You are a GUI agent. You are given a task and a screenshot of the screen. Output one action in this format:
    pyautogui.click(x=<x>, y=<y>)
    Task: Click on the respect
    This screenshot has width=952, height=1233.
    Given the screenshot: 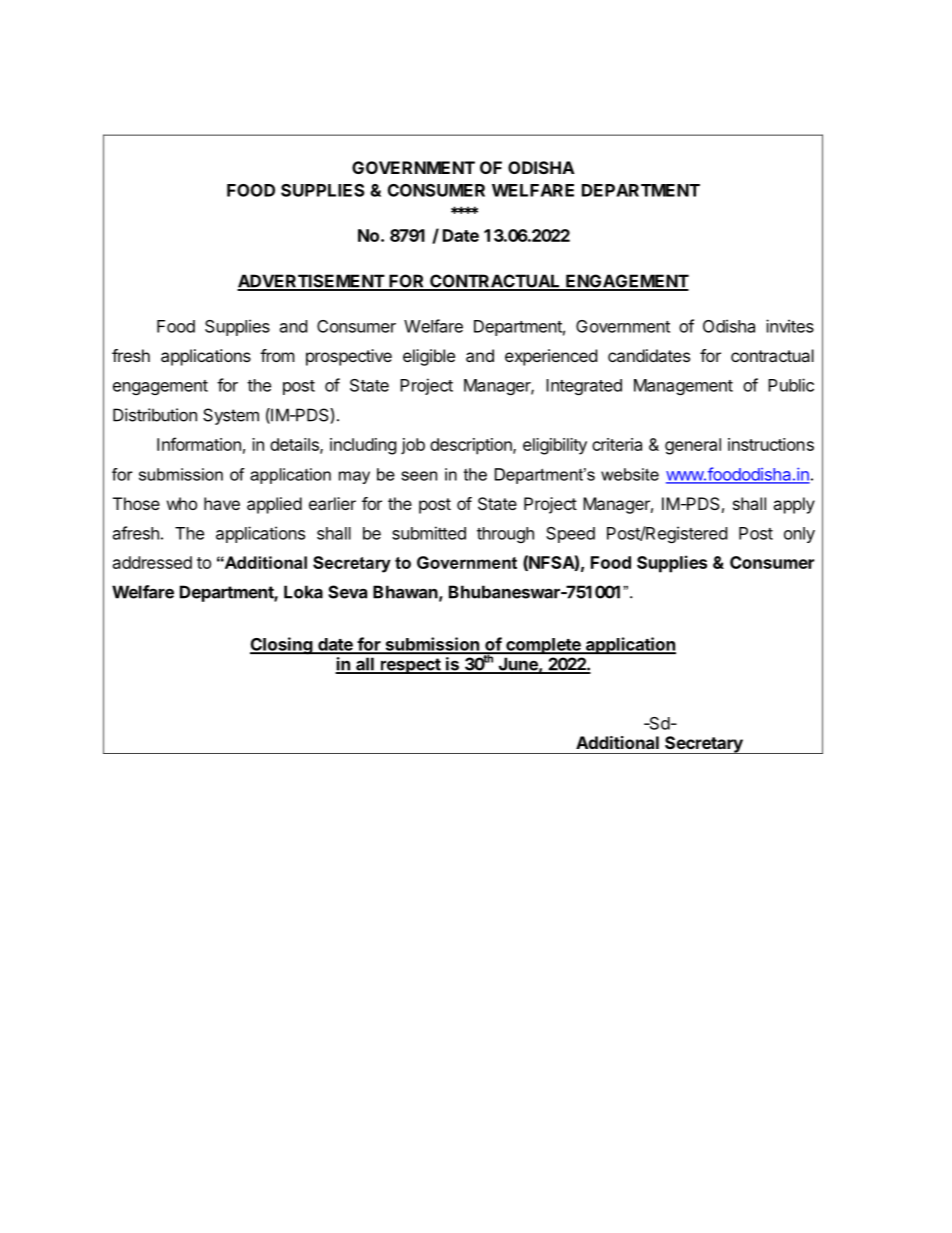 What is the action you would take?
    pyautogui.click(x=410, y=666)
